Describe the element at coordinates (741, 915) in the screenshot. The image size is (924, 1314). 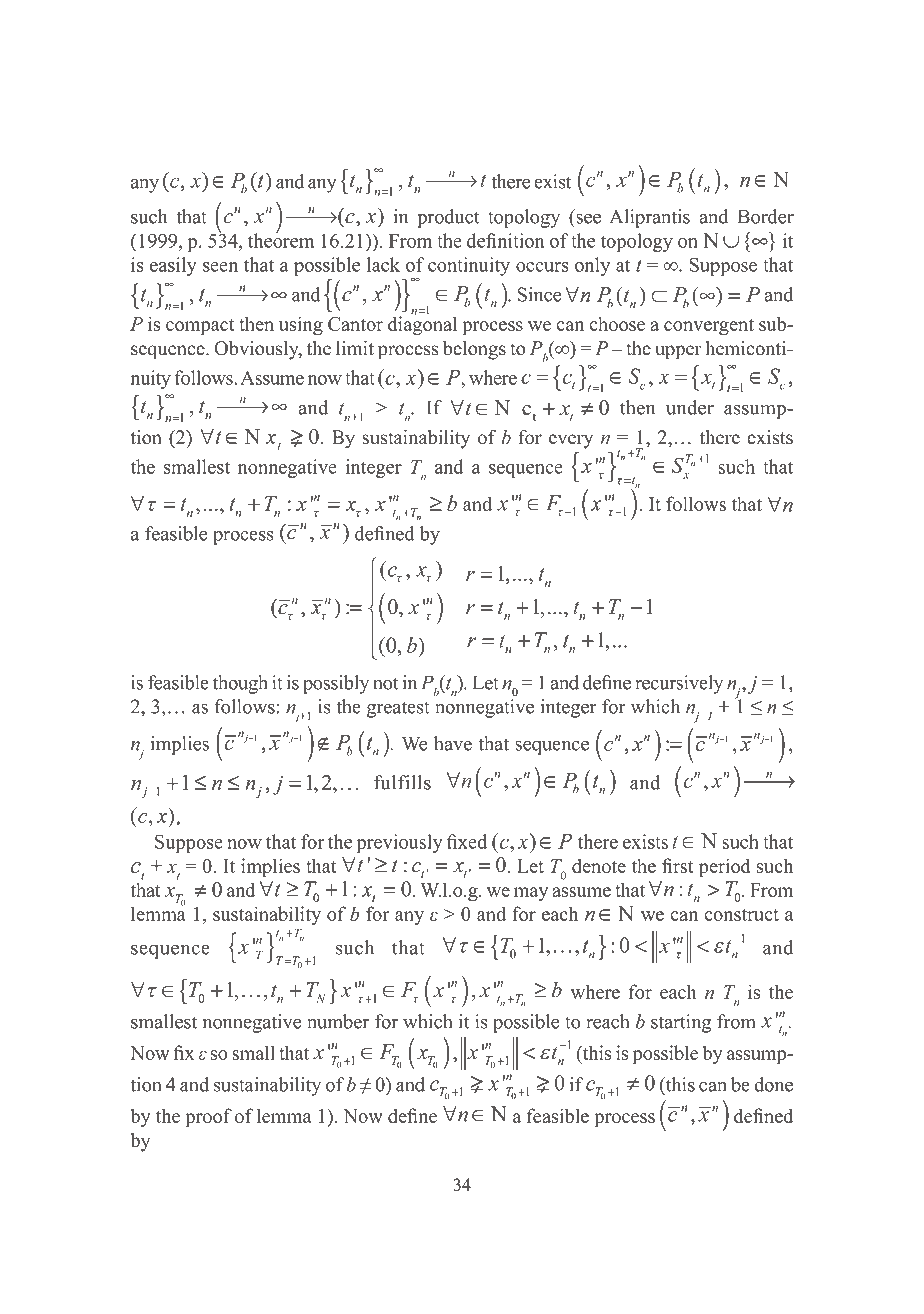
I see `construct` at that location.
